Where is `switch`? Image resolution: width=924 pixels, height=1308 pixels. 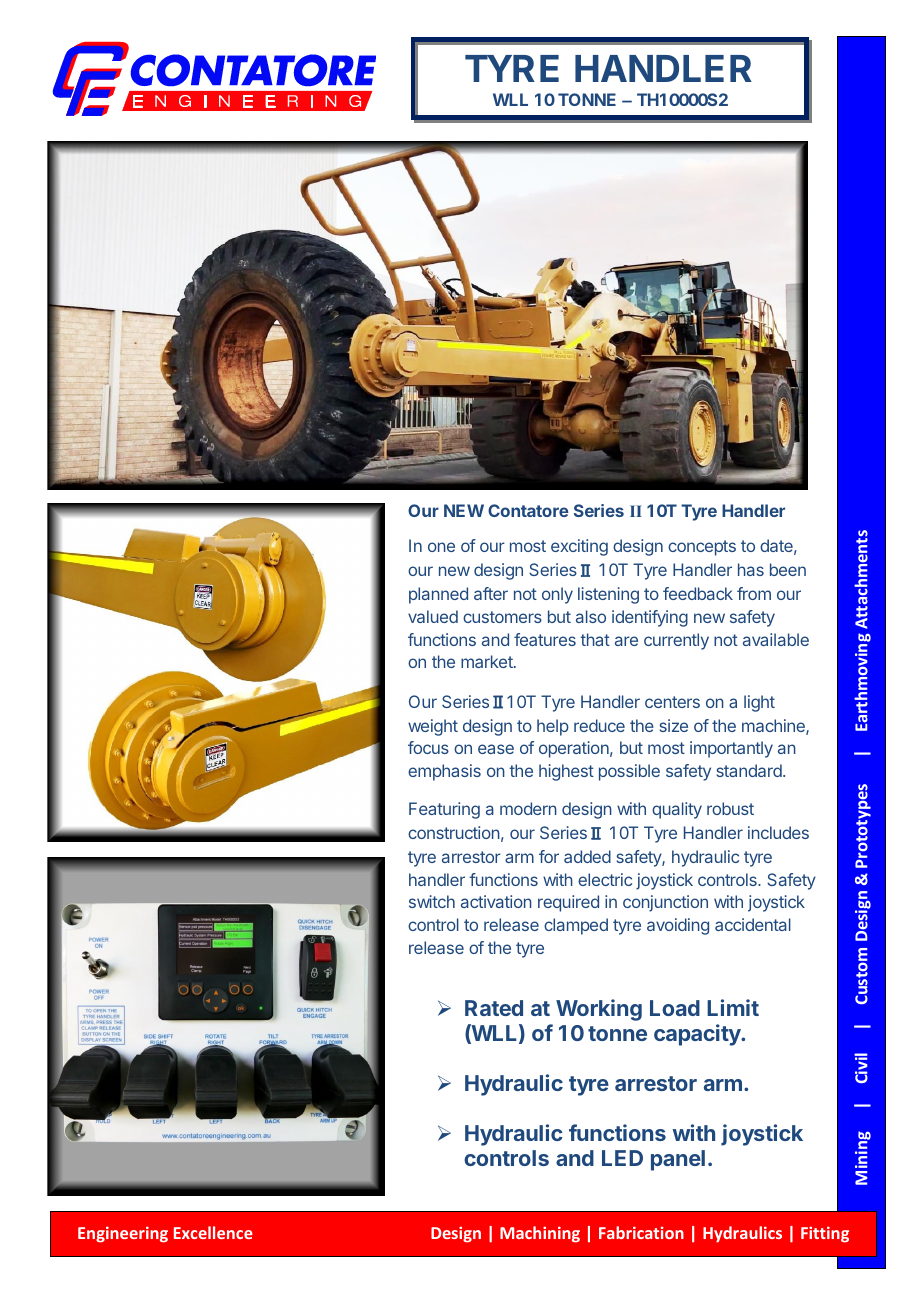
switch is located at coordinates (432, 901).
